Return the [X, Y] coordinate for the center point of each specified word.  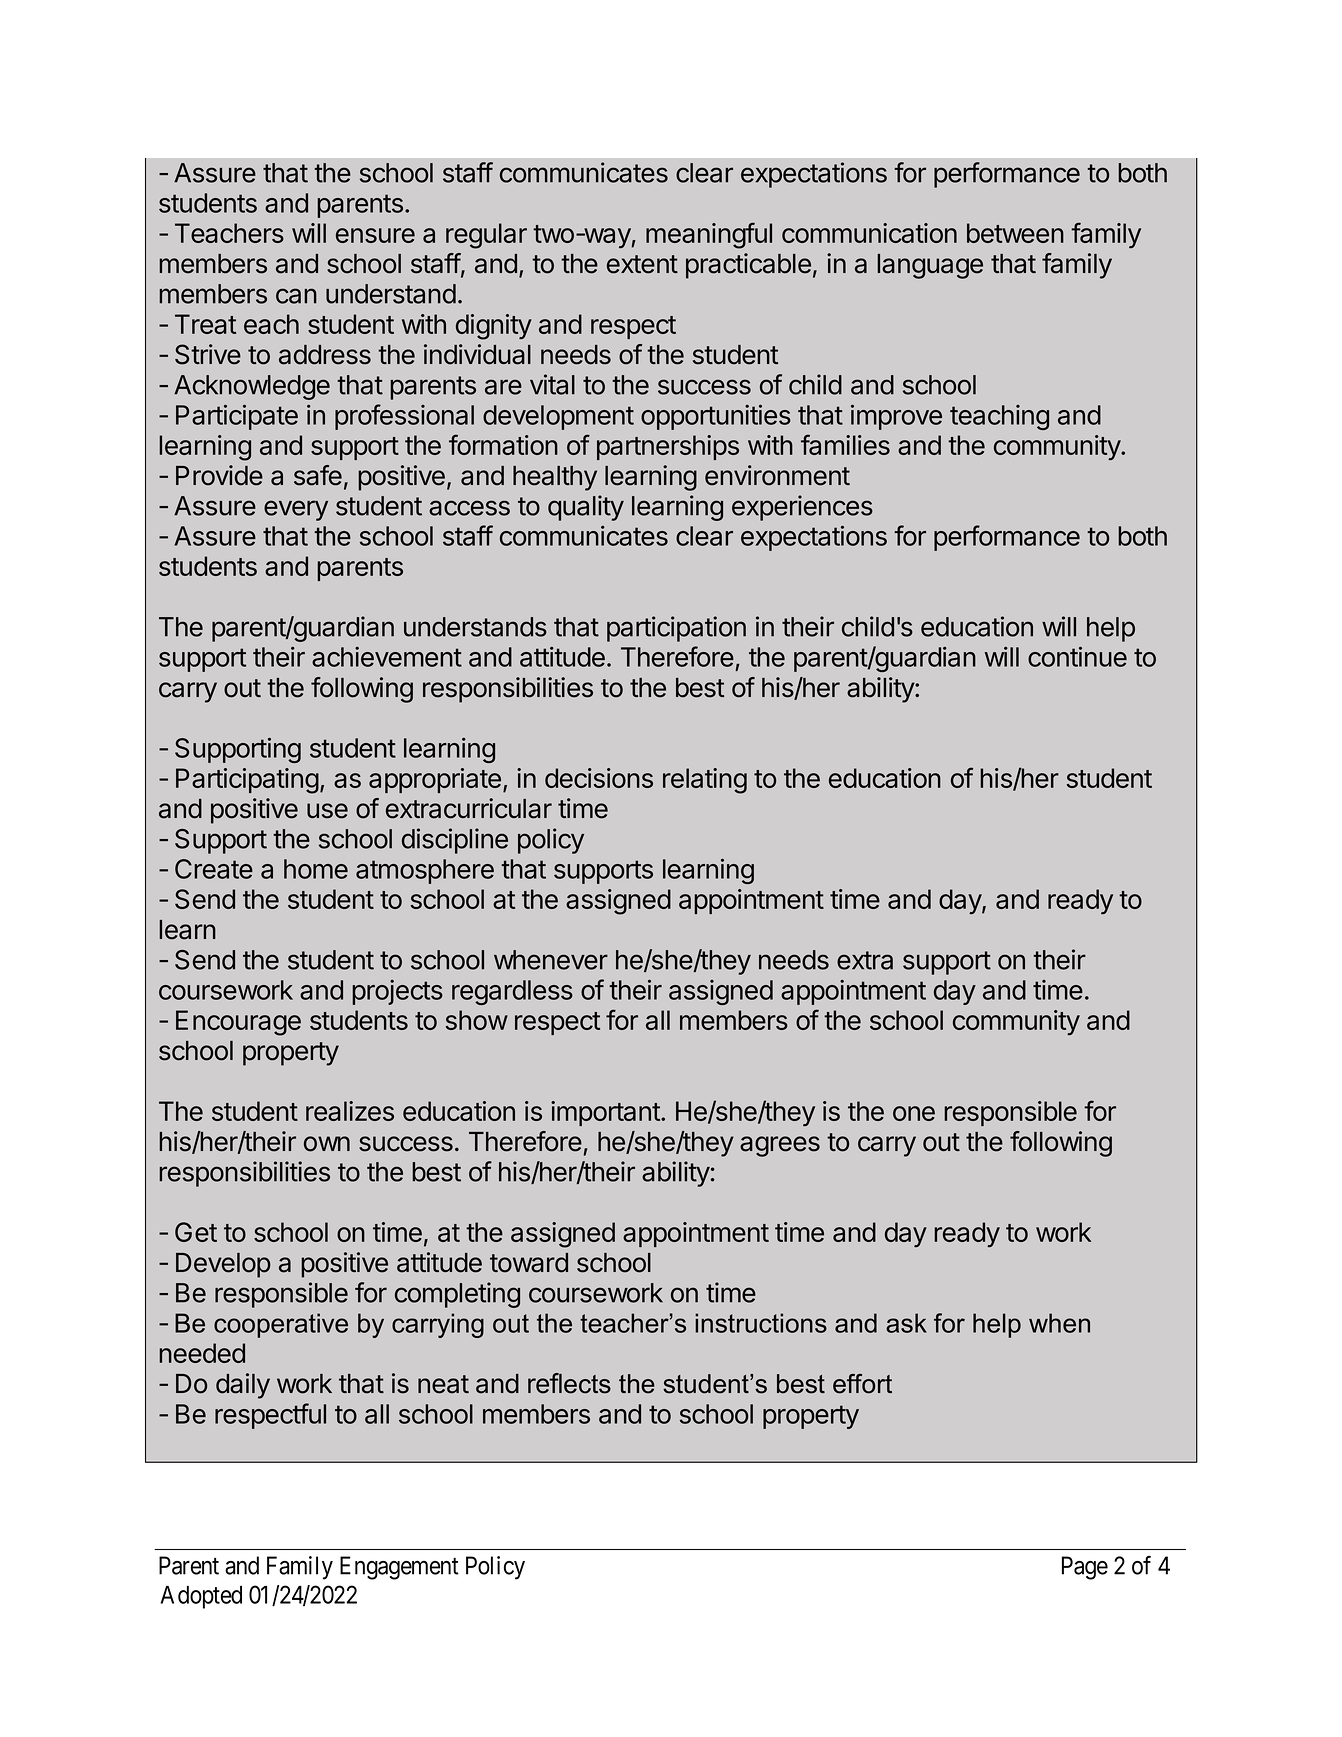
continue [1077, 656]
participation [676, 629]
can [296, 296]
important [606, 1113]
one [914, 1113]
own [327, 1144]
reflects [569, 1383]
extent [642, 264]
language [930, 266]
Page [1085, 1568]
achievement [387, 657]
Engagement [399, 1568]
